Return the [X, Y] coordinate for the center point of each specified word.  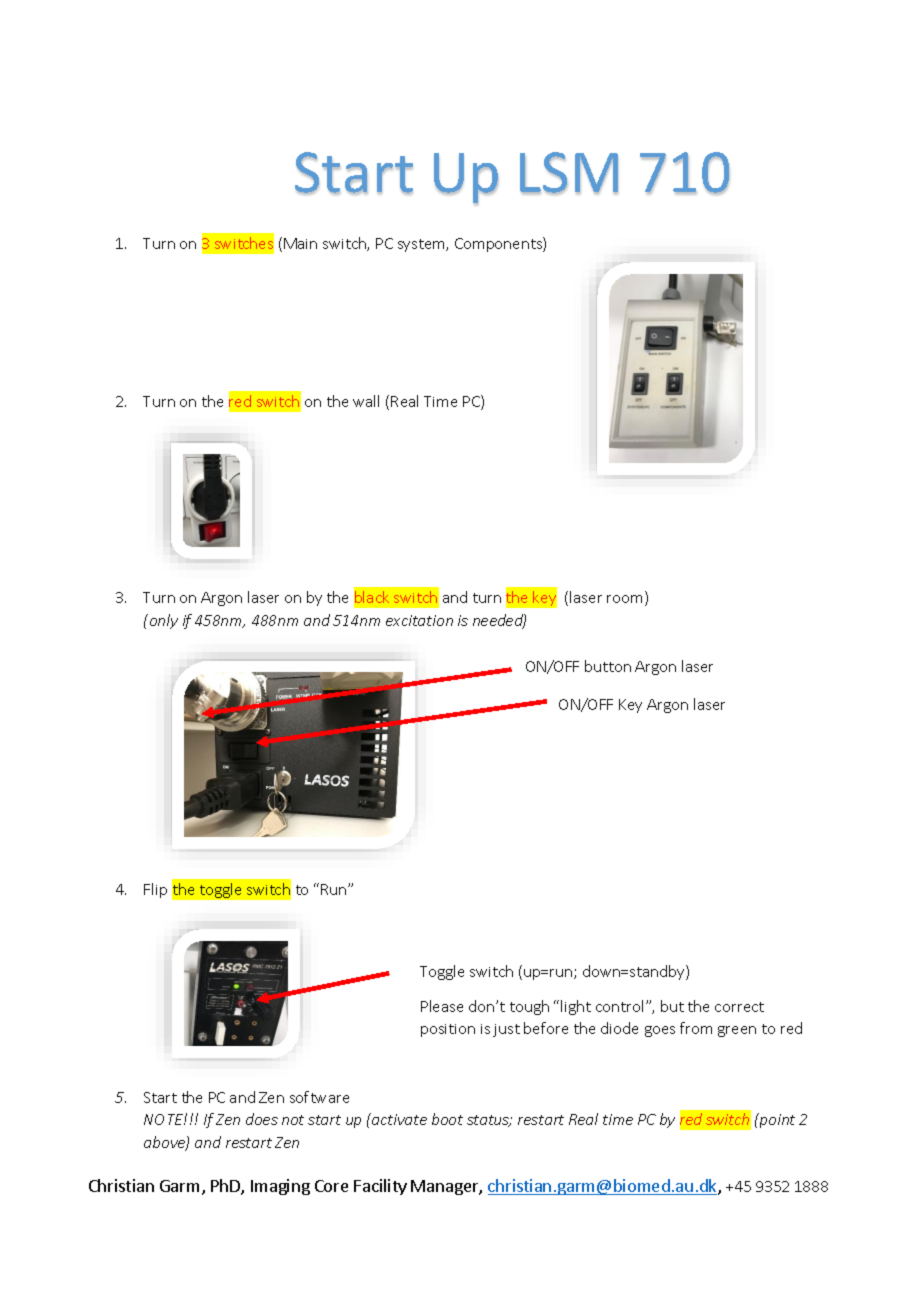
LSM [569, 173]
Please [442, 1006]
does [262, 1119]
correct [739, 1007]
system [422, 245]
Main [300, 243]
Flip [155, 890]
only [162, 621]
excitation [419, 620]
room [626, 600]
